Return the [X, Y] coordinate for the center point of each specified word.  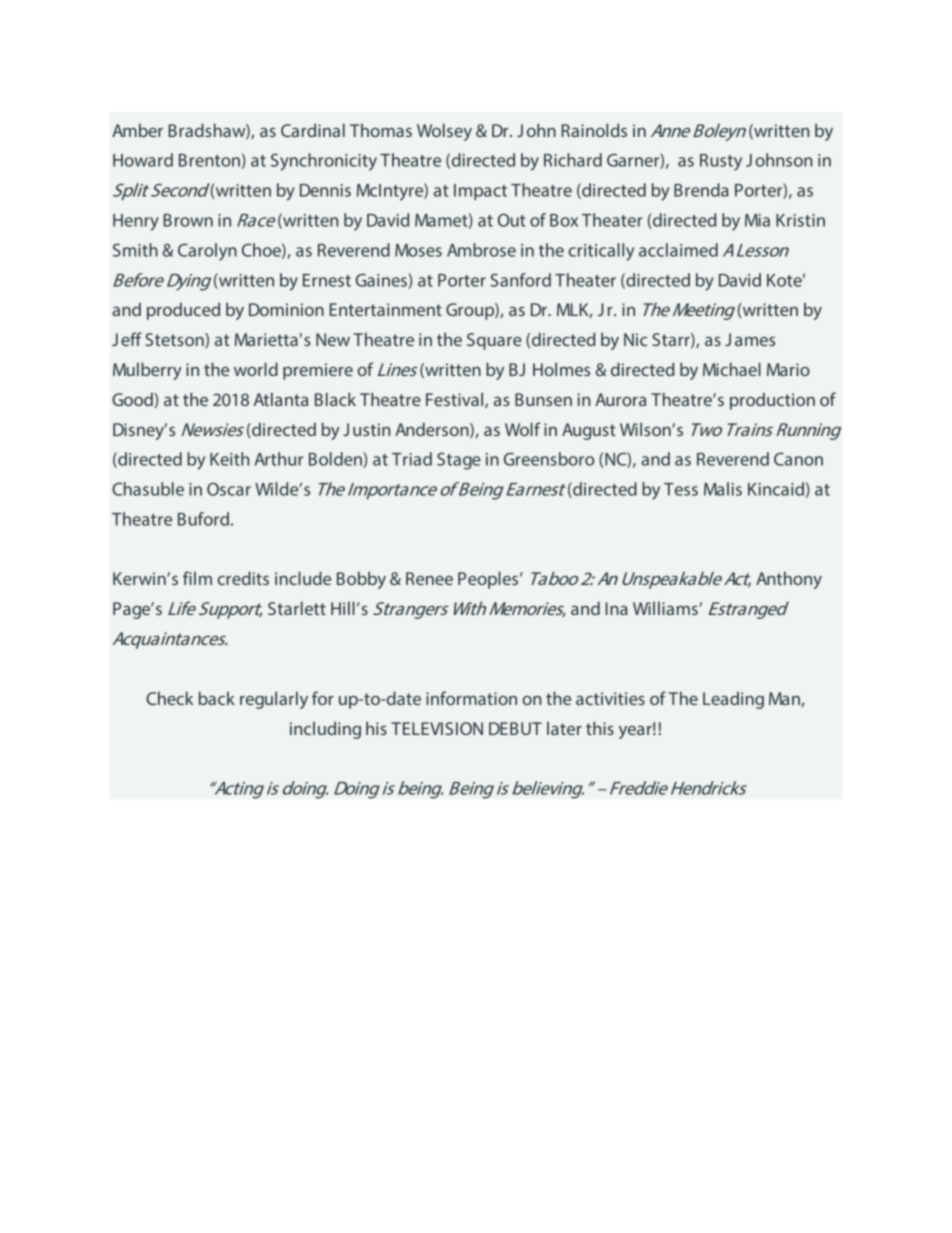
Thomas [381, 130]
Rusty [721, 162]
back [217, 698]
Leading [733, 700]
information [471, 698]
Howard [143, 160]
